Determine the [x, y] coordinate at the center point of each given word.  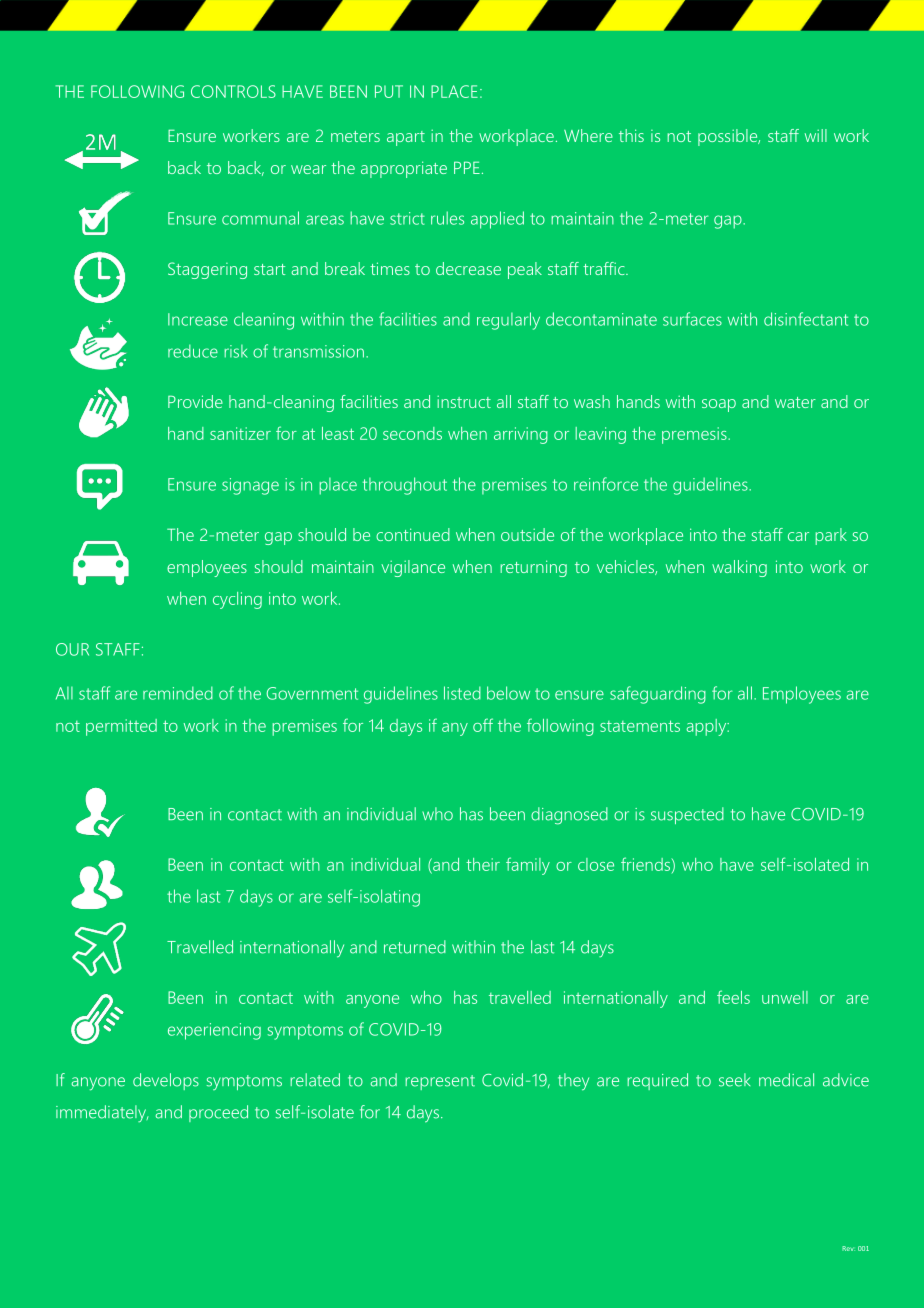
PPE [467, 167]
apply [707, 727]
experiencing [214, 1031]
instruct [464, 401]
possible [729, 137]
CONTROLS [233, 91]
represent [440, 1082]
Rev [848, 1248]
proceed [218, 1113]
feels [733, 997]
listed [462, 693]
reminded [178, 693]
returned [415, 947]
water [795, 402]
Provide [195, 401]
